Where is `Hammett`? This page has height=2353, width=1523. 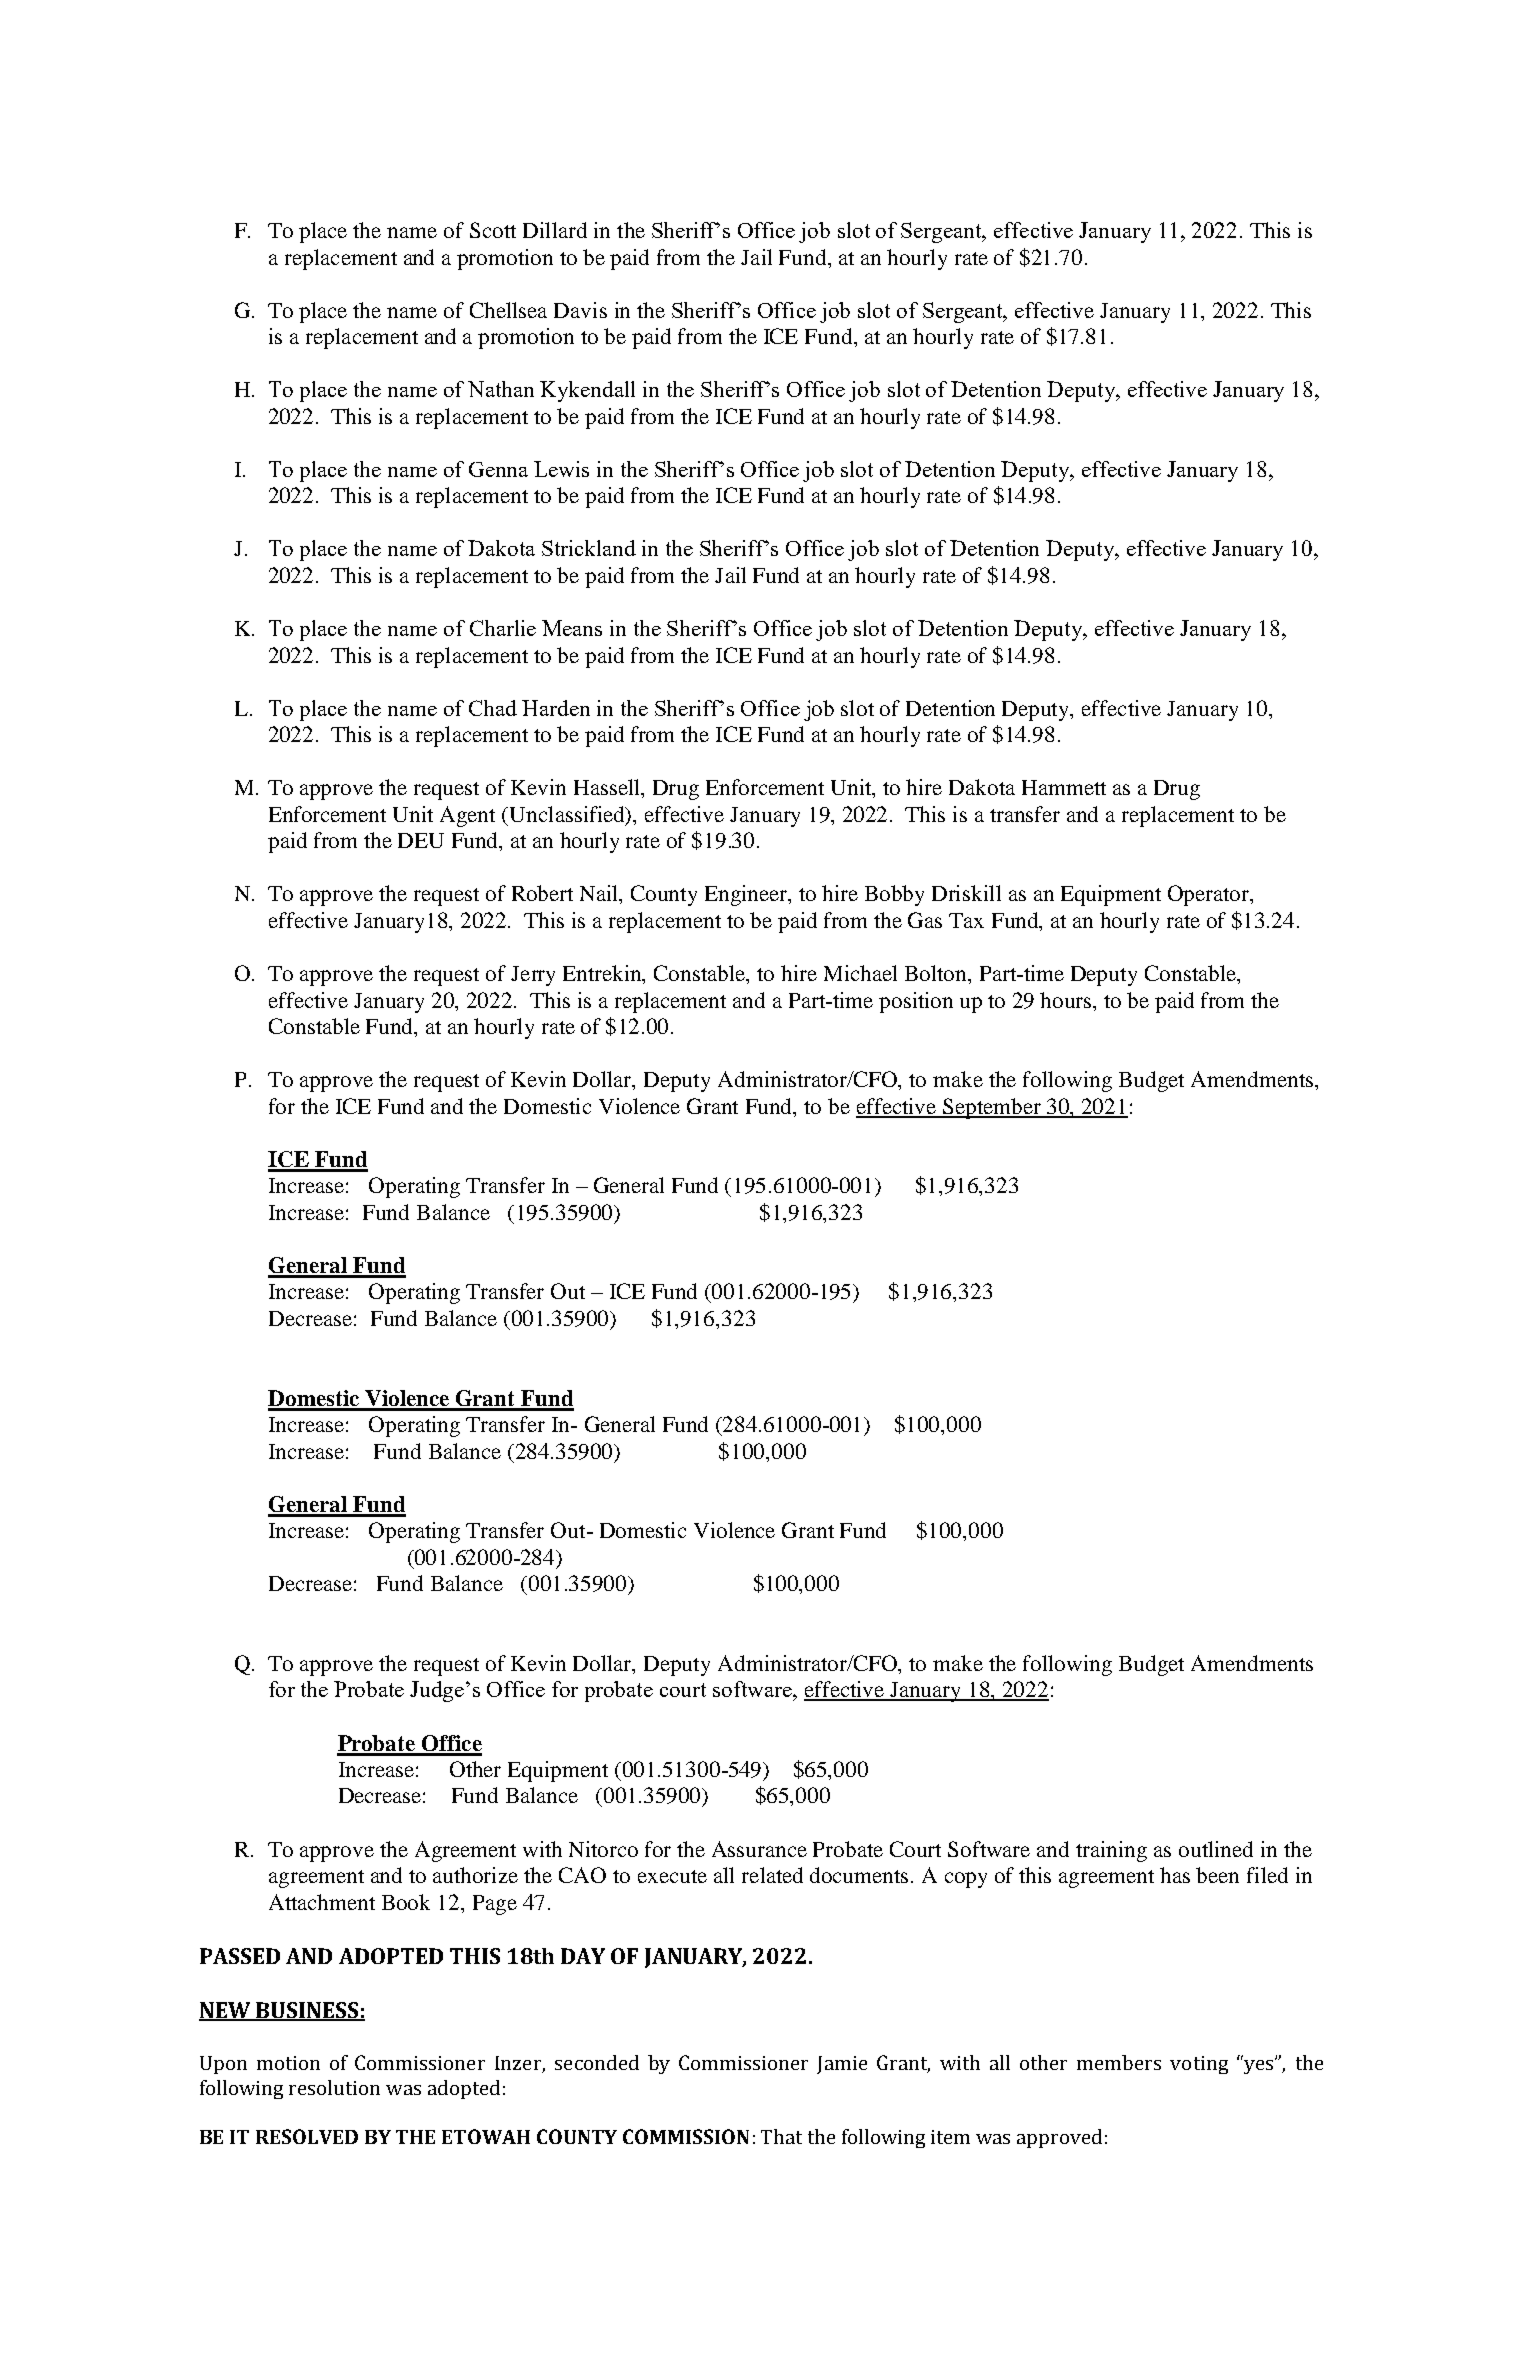
Hammett is located at coordinates (1064, 787).
